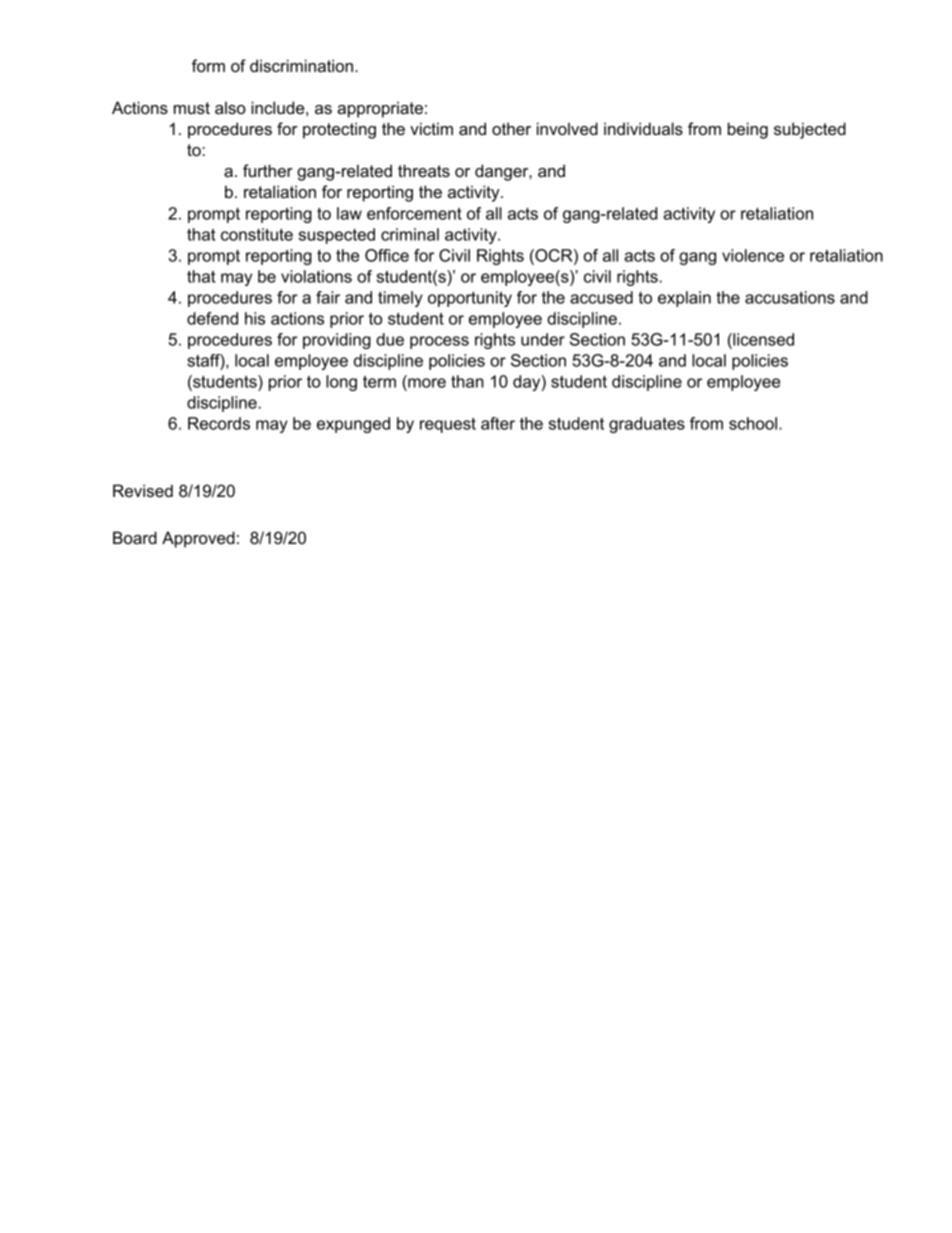 The width and height of the screenshot is (952, 1233). What do you see at coordinates (198, 539) in the screenshot?
I see `Approved` at bounding box center [198, 539].
